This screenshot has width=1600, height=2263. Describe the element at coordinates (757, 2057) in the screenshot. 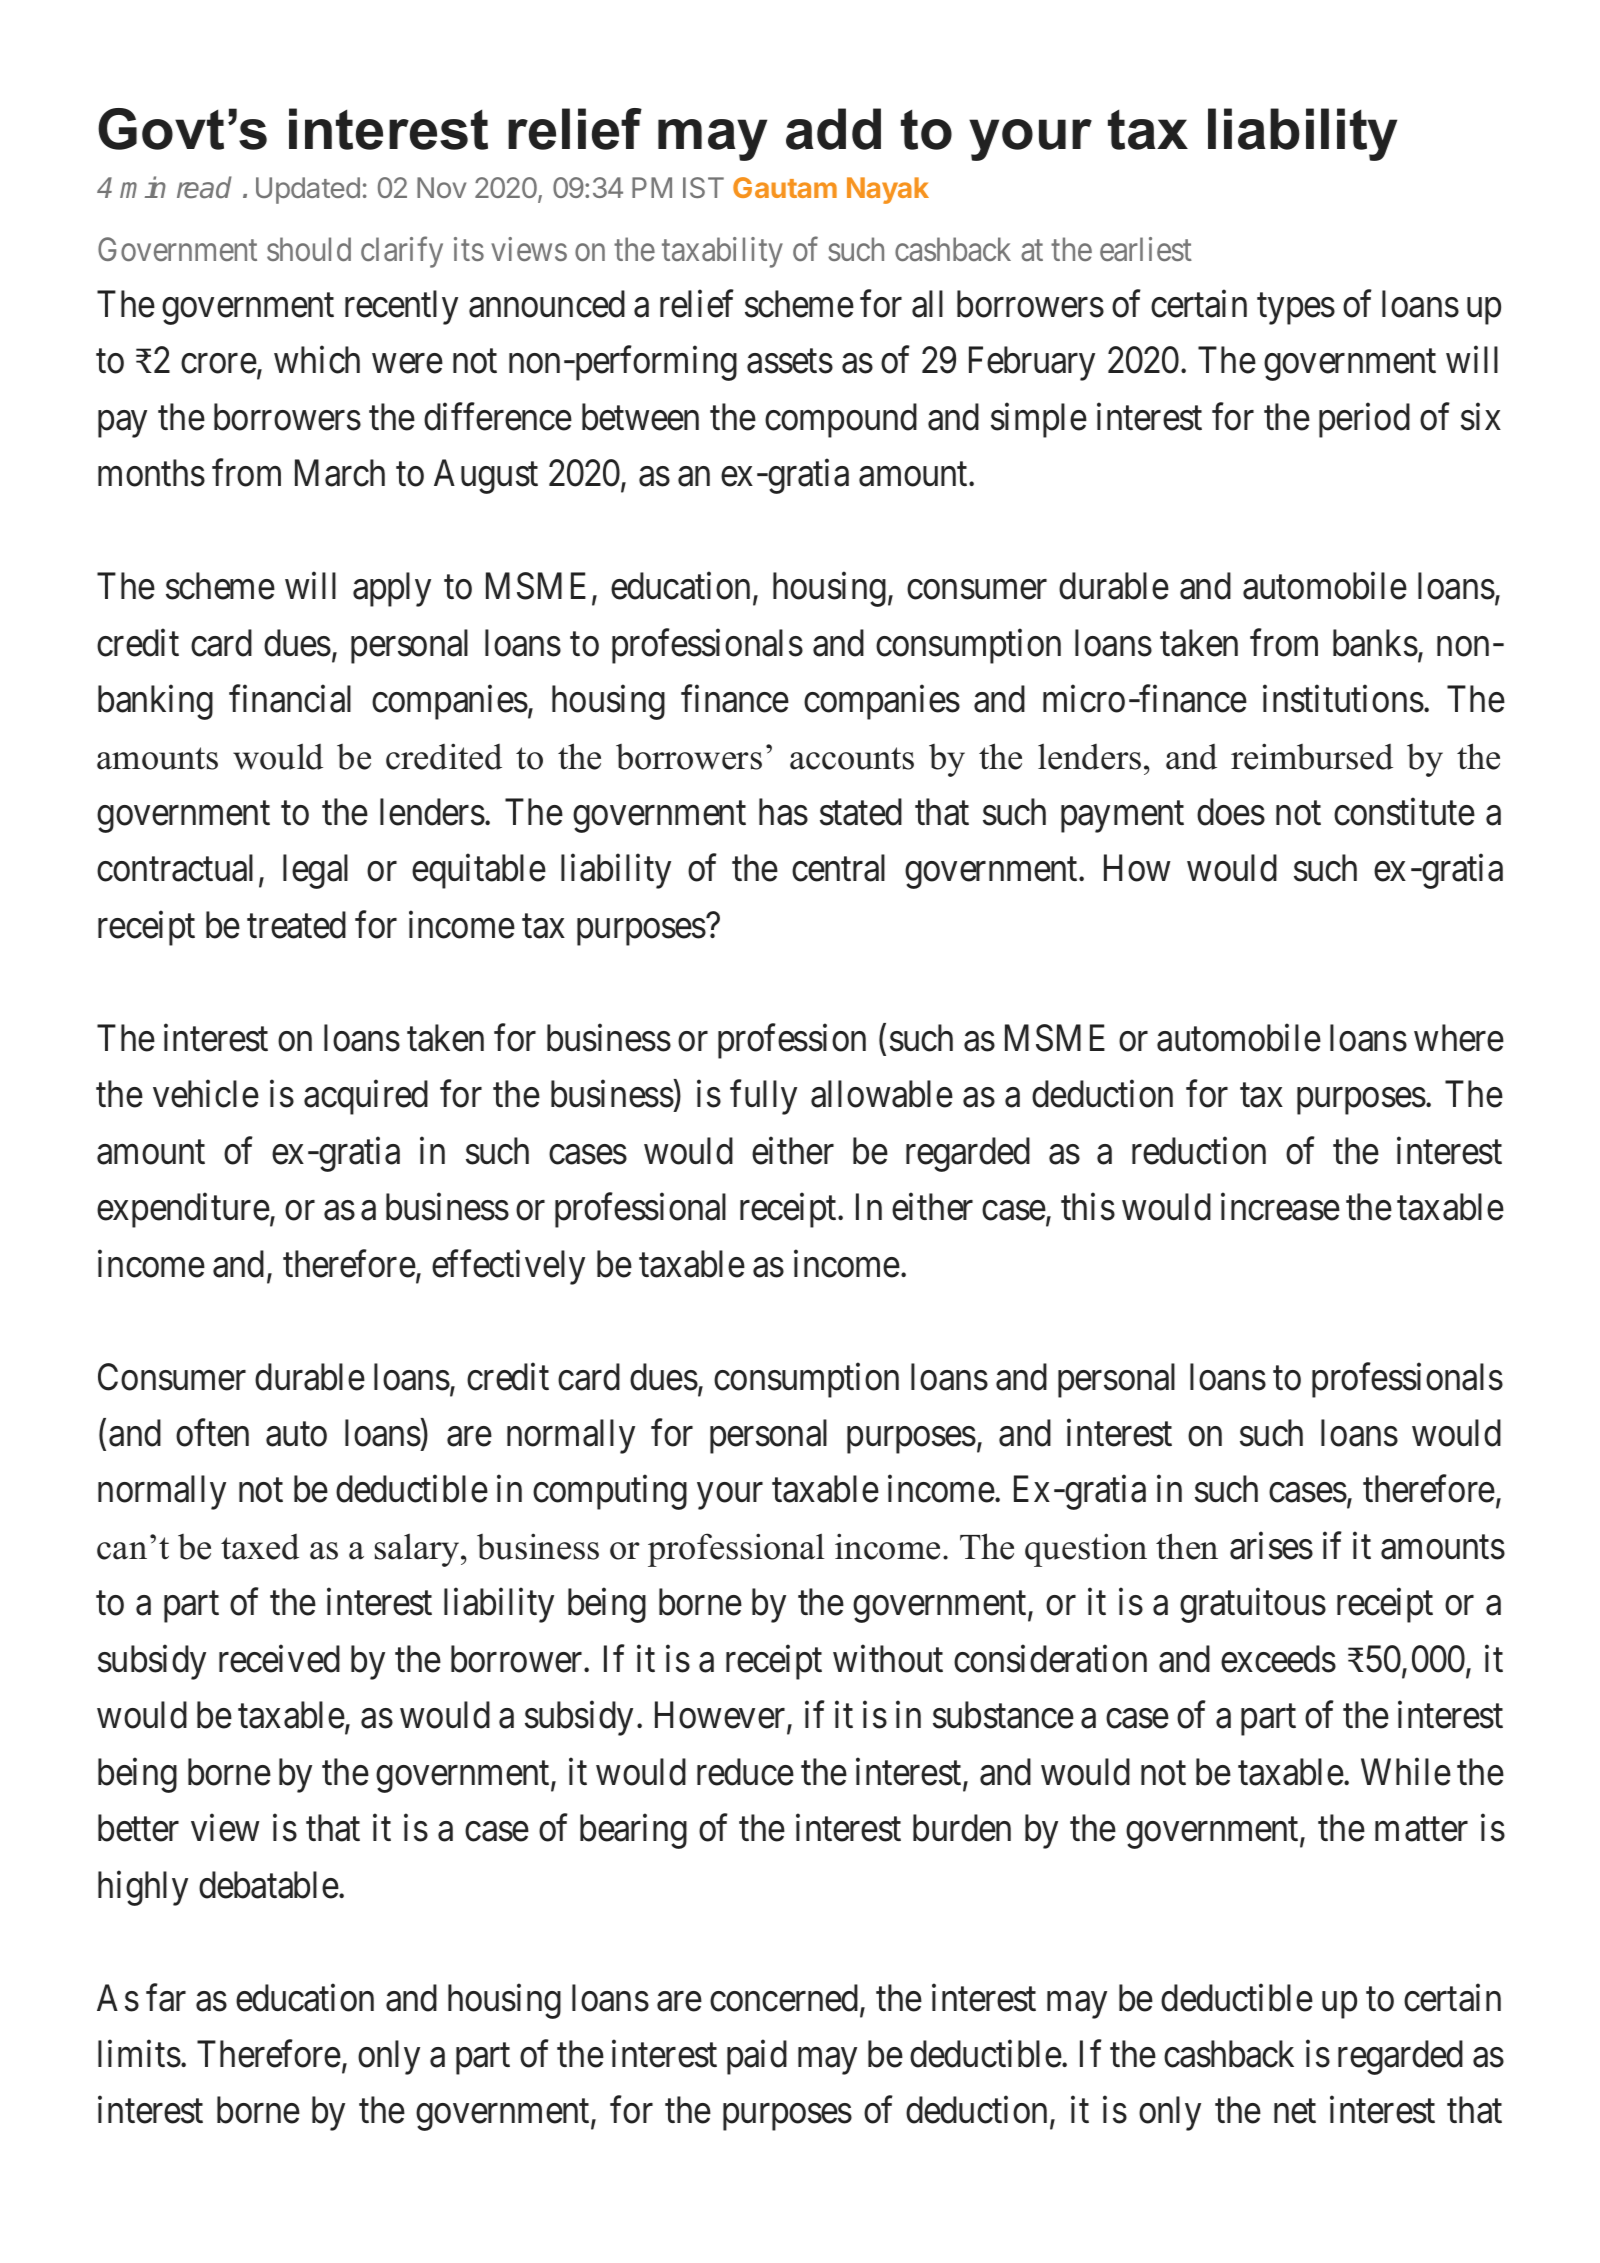

I see `paid` at that location.
